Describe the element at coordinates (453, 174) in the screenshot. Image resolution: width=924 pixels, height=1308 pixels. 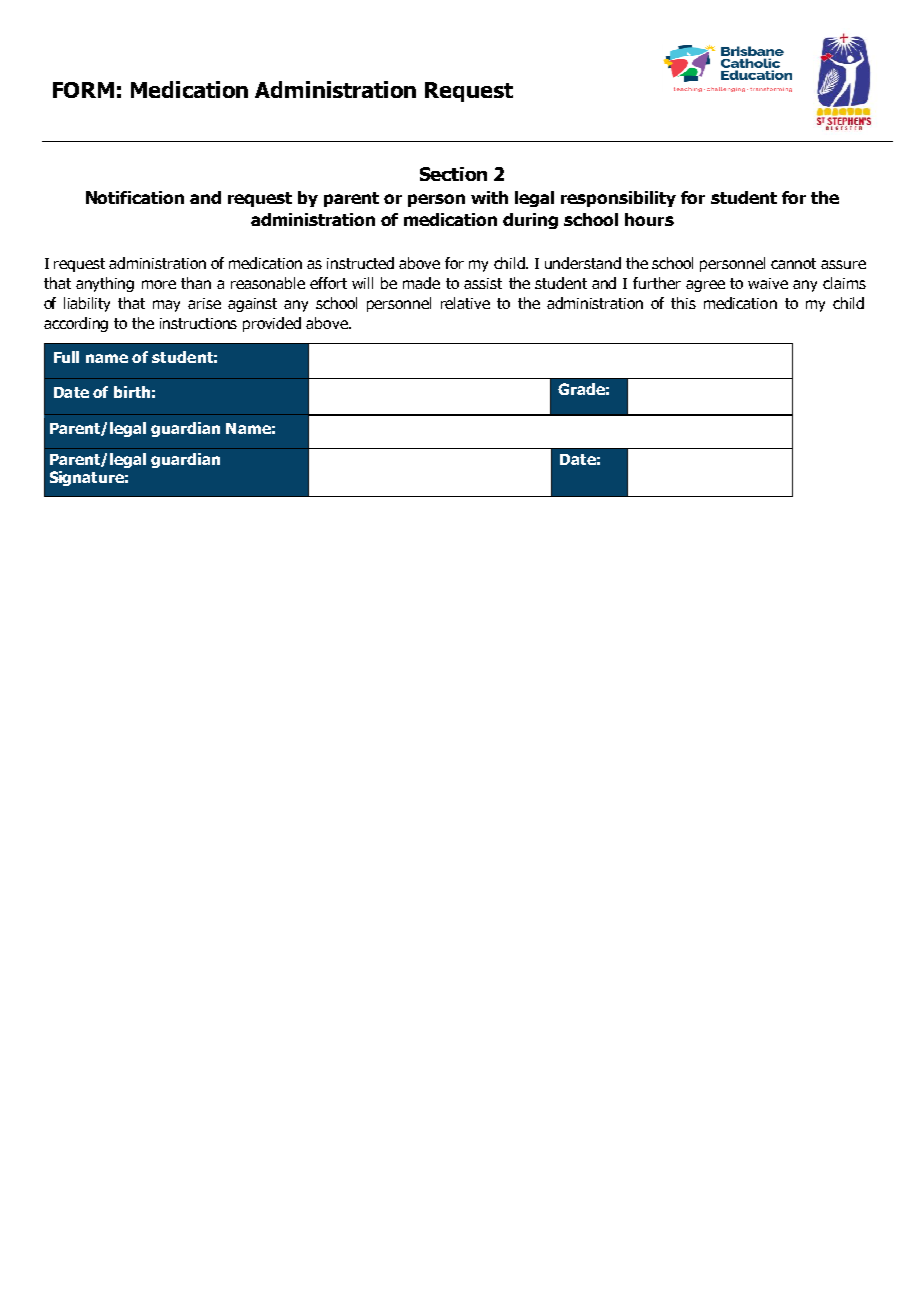
I see `Section` at that location.
